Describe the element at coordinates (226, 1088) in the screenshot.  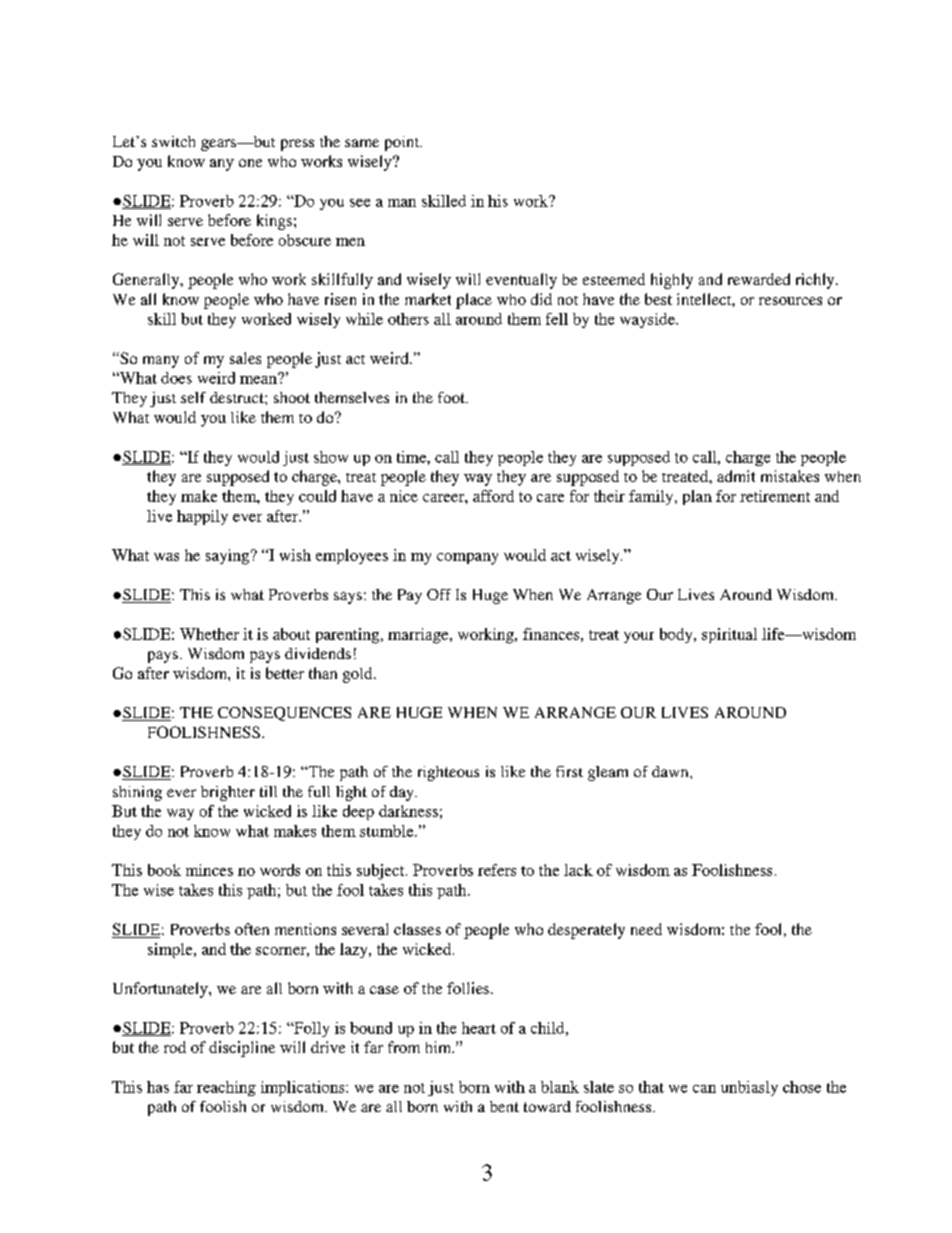
I see `reaching` at that location.
